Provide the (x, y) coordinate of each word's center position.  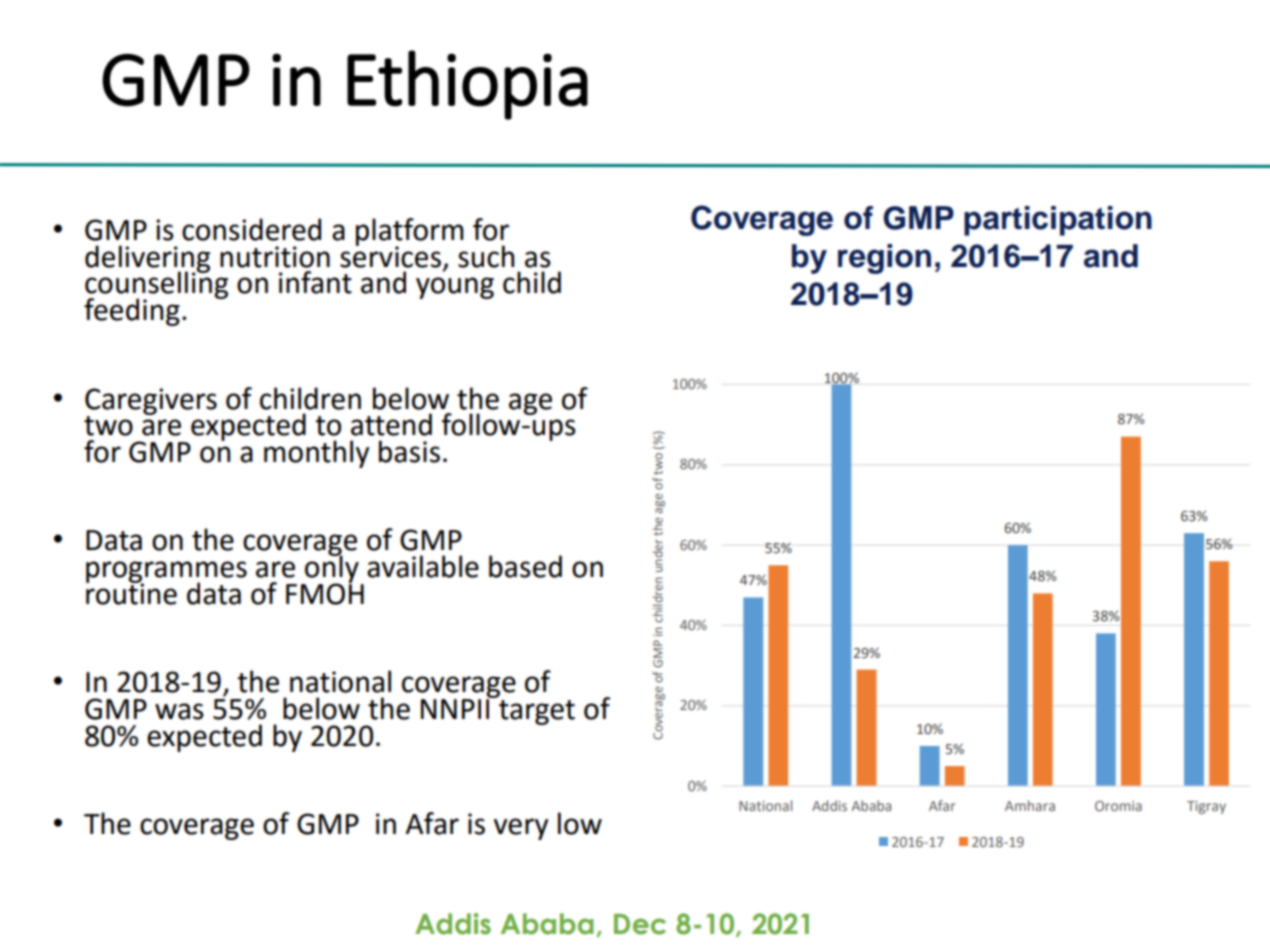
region (884, 259)
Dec (640, 924)
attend (391, 424)
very (521, 829)
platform (410, 233)
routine (131, 593)
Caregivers (151, 402)
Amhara (1030, 805)
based (525, 566)
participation (1058, 221)
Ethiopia (467, 85)
